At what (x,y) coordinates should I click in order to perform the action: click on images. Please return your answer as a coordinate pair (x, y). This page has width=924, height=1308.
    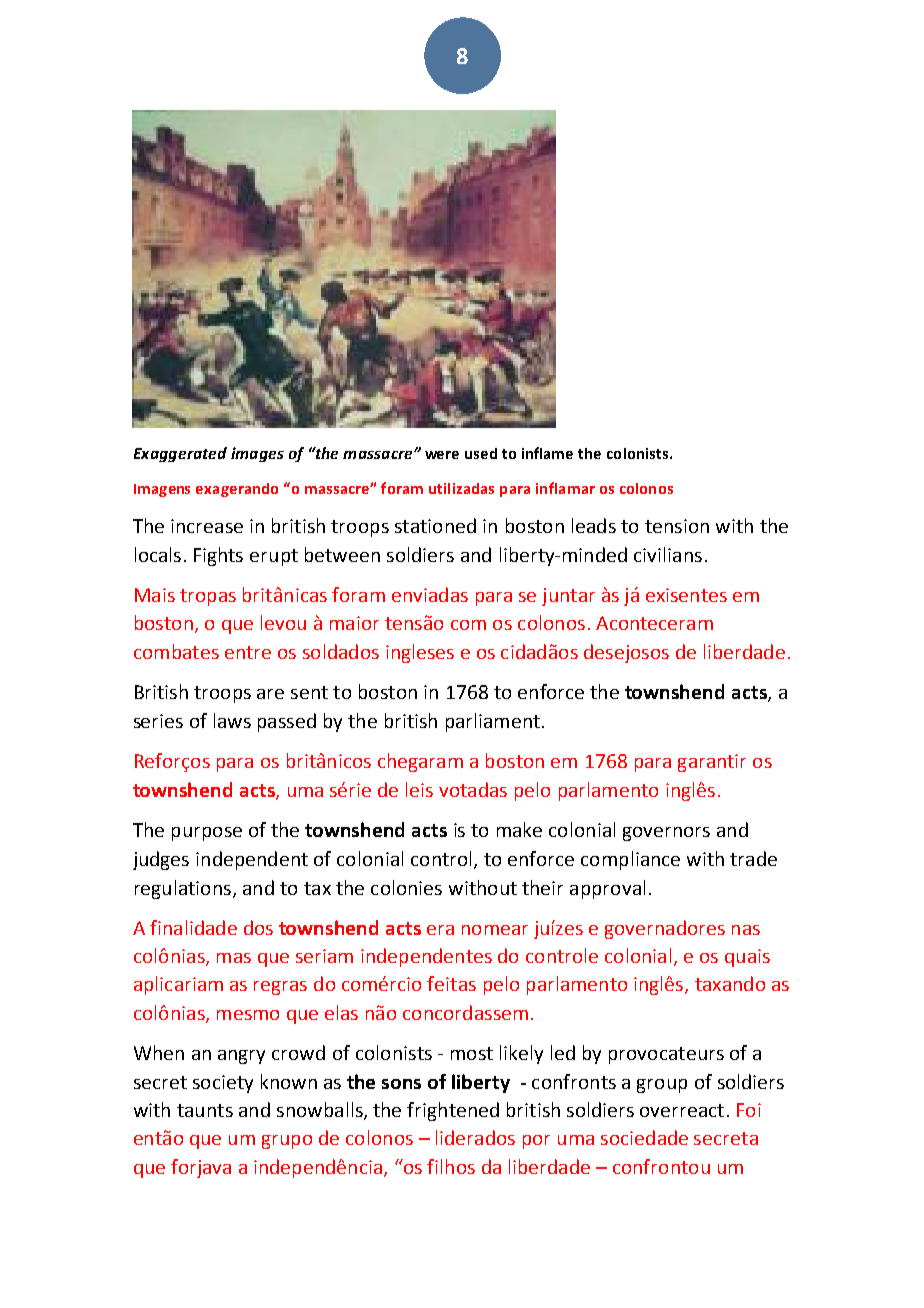
    Looking at the image, I should click on (257, 454).
